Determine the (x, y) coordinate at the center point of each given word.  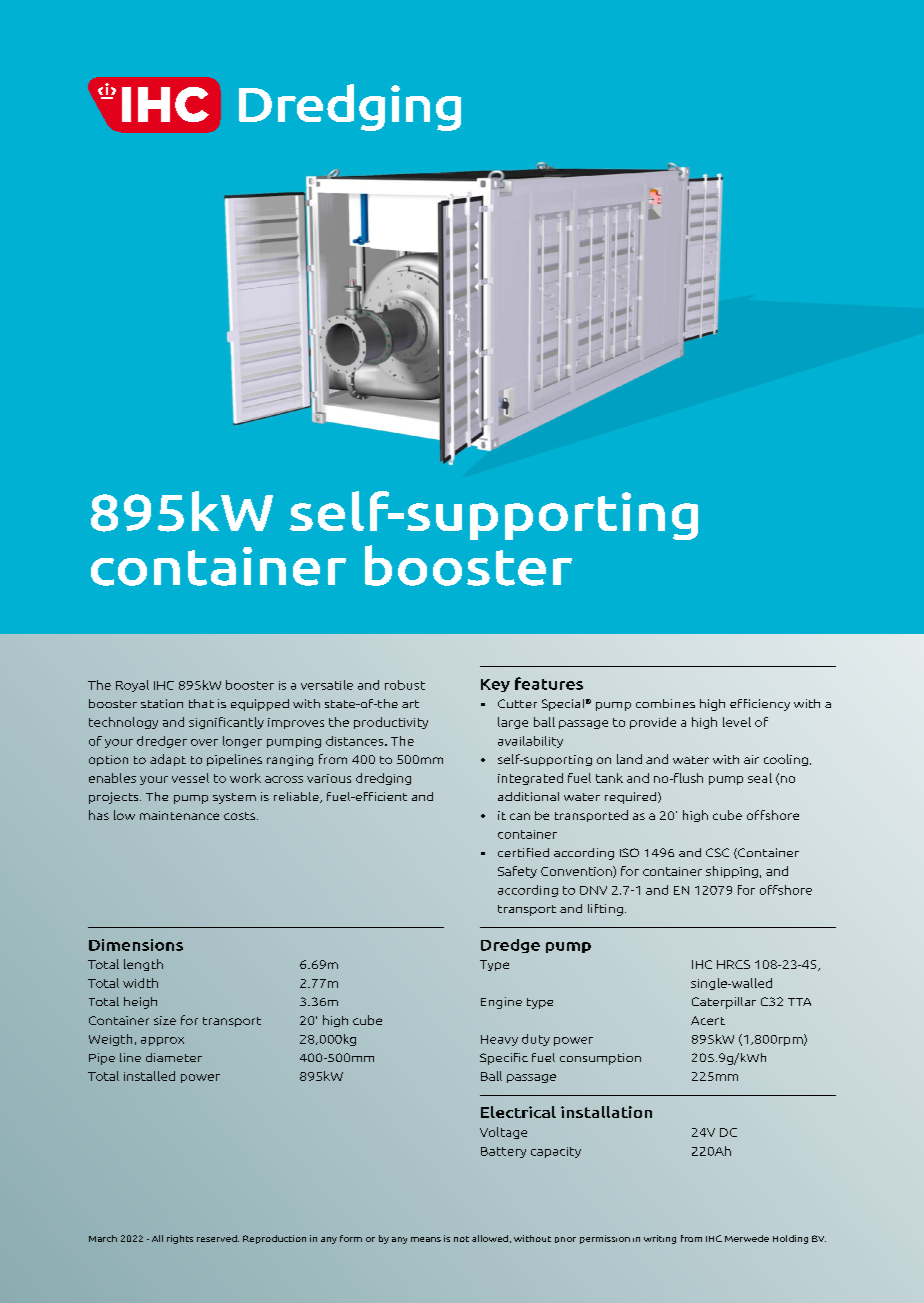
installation (606, 1112)
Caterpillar (724, 1003)
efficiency (760, 705)
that (201, 703)
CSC (717, 852)
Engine (501, 1003)
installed (149, 1076)
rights (180, 1239)
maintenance (179, 815)
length (143, 965)
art (410, 704)
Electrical (518, 1112)
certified (523, 852)
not (461, 1239)
